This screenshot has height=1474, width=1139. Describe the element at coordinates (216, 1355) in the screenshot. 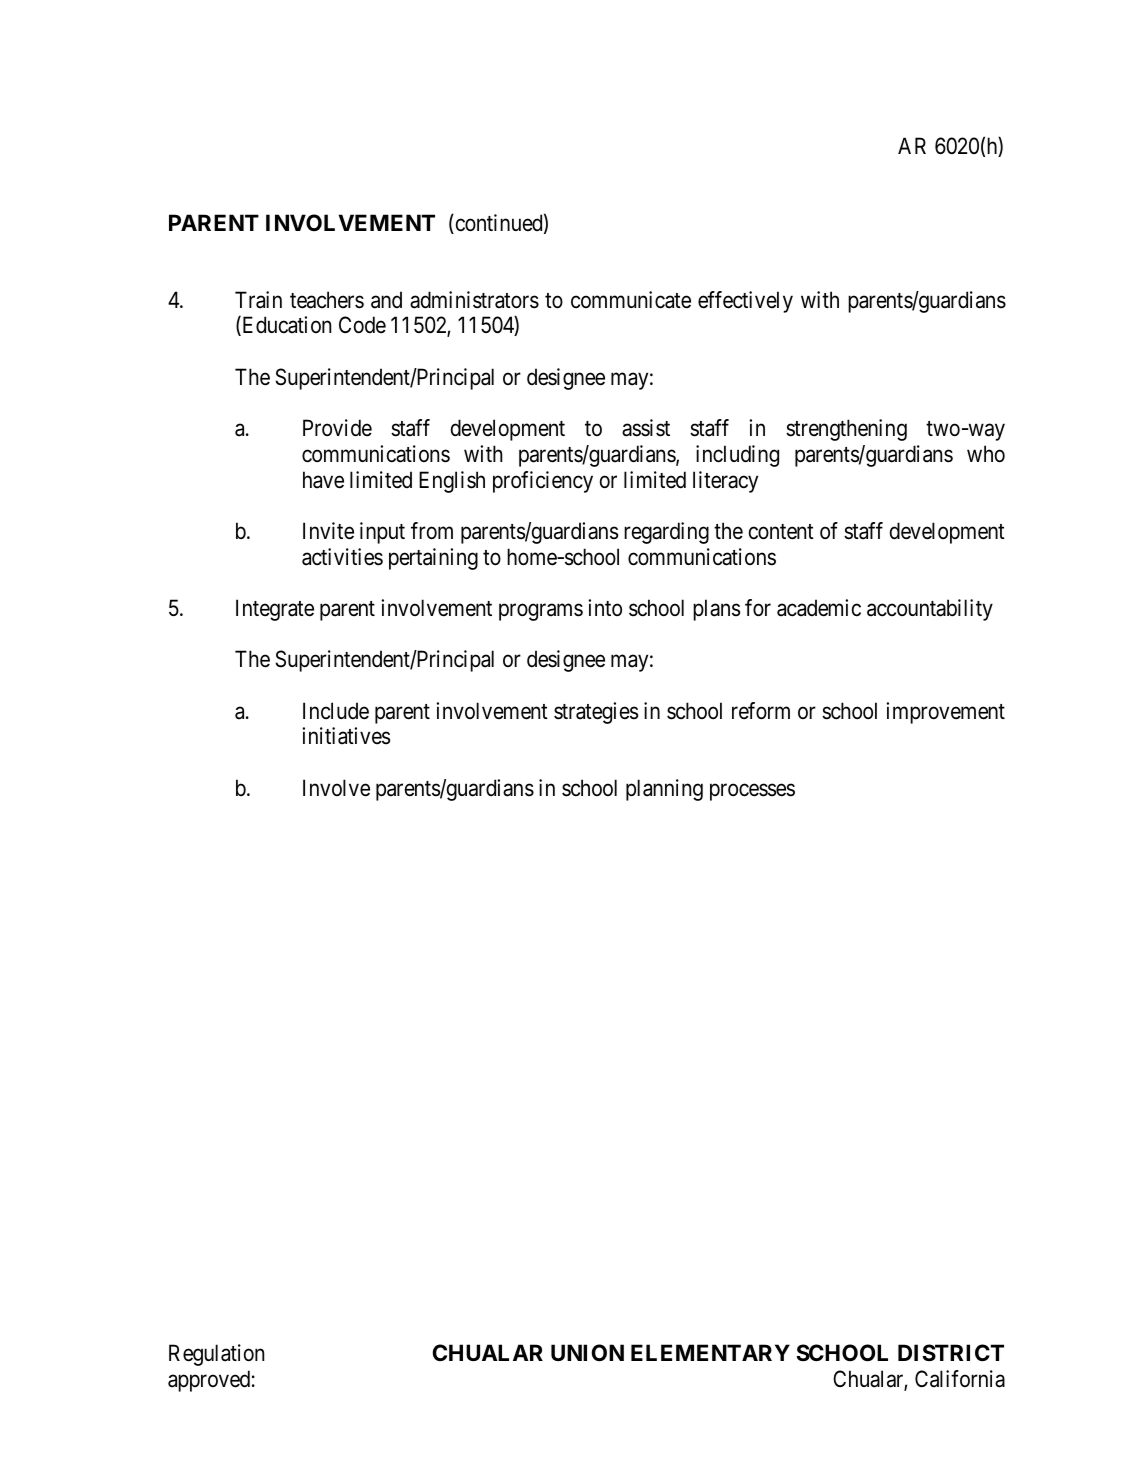

I see `Regulation` at that location.
